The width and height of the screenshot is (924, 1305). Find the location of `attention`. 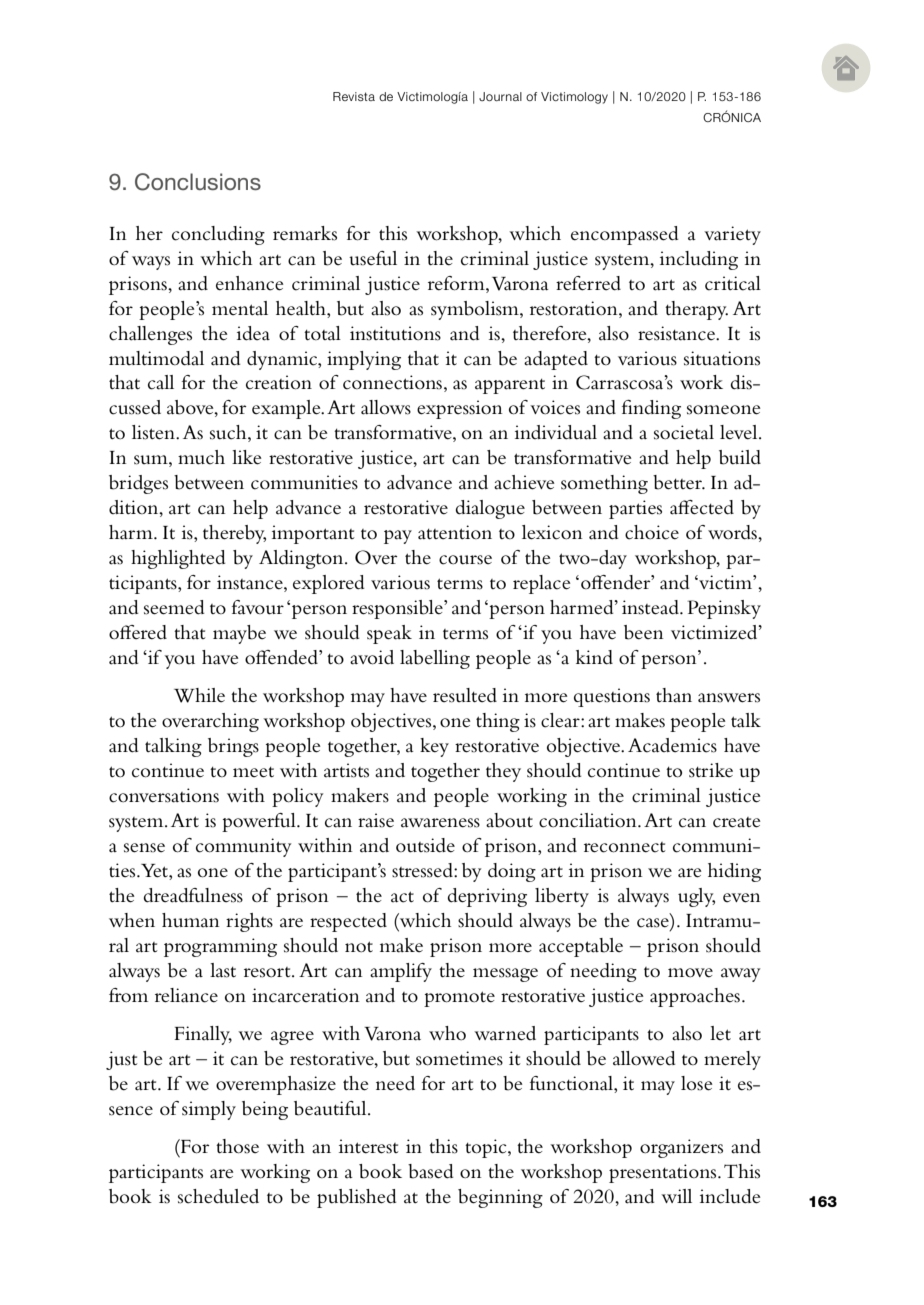

attention is located at coordinates (455, 532).
